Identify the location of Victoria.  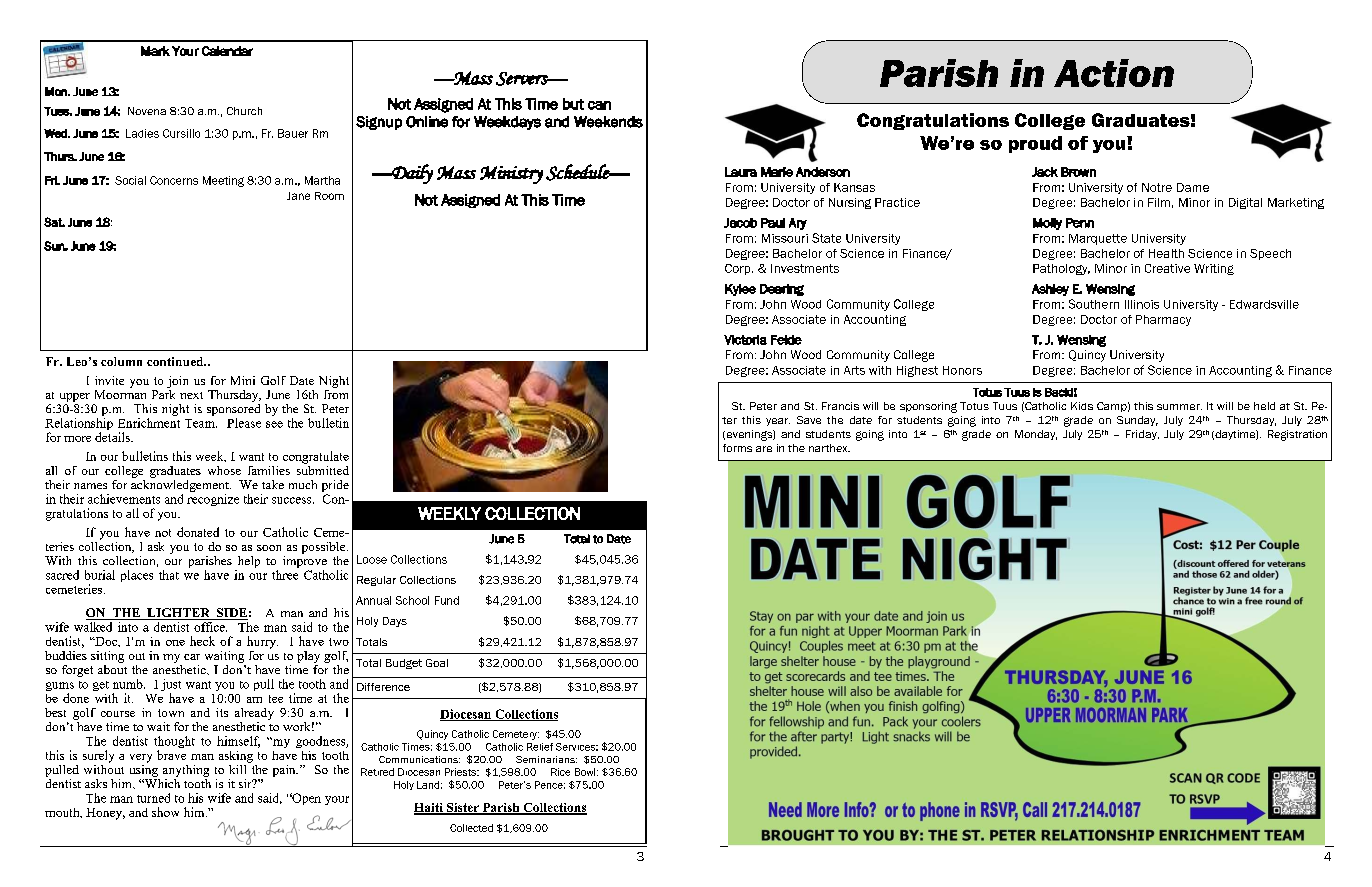
(745, 340).
